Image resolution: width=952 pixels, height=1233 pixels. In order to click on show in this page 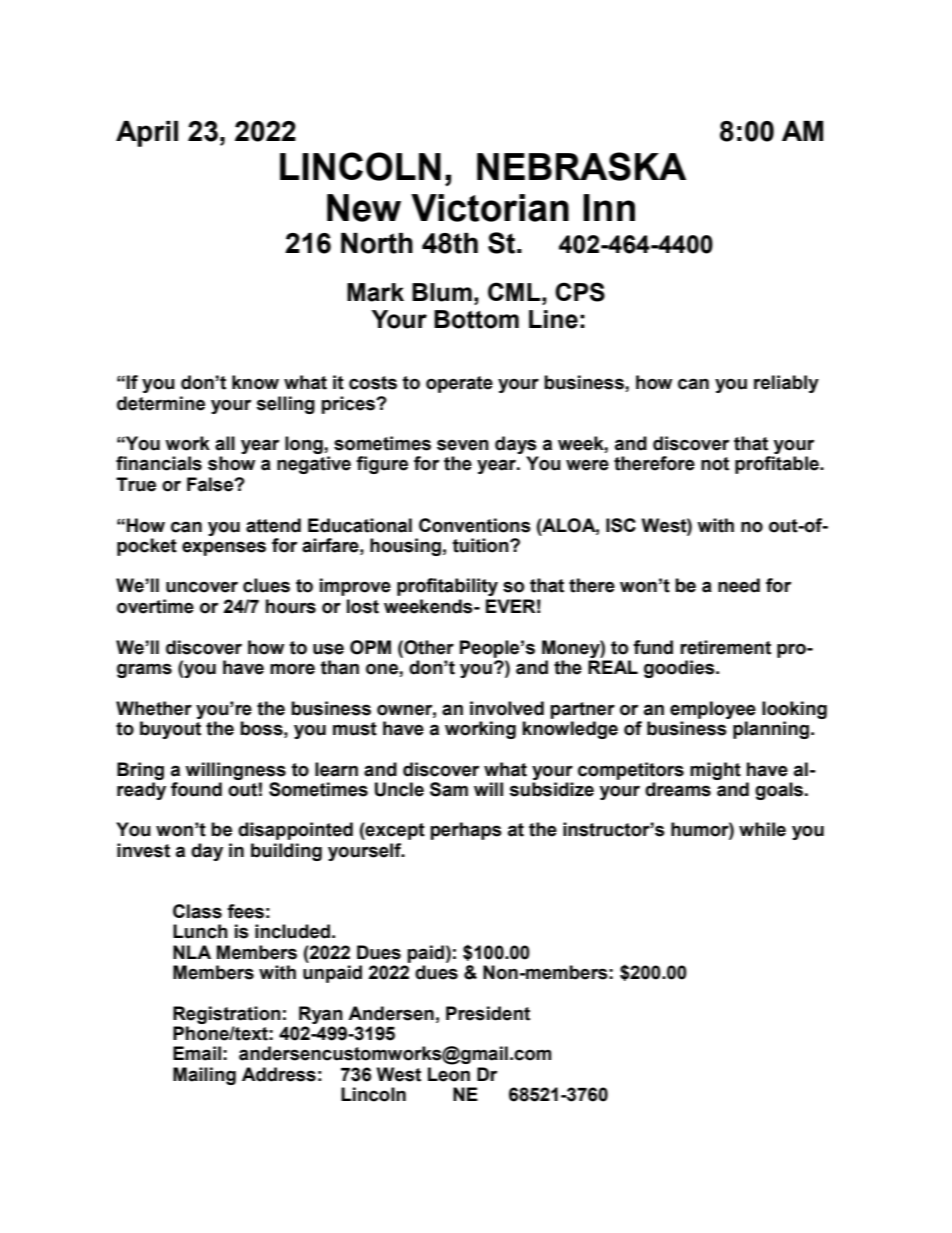, I will do `click(231, 463)`.
